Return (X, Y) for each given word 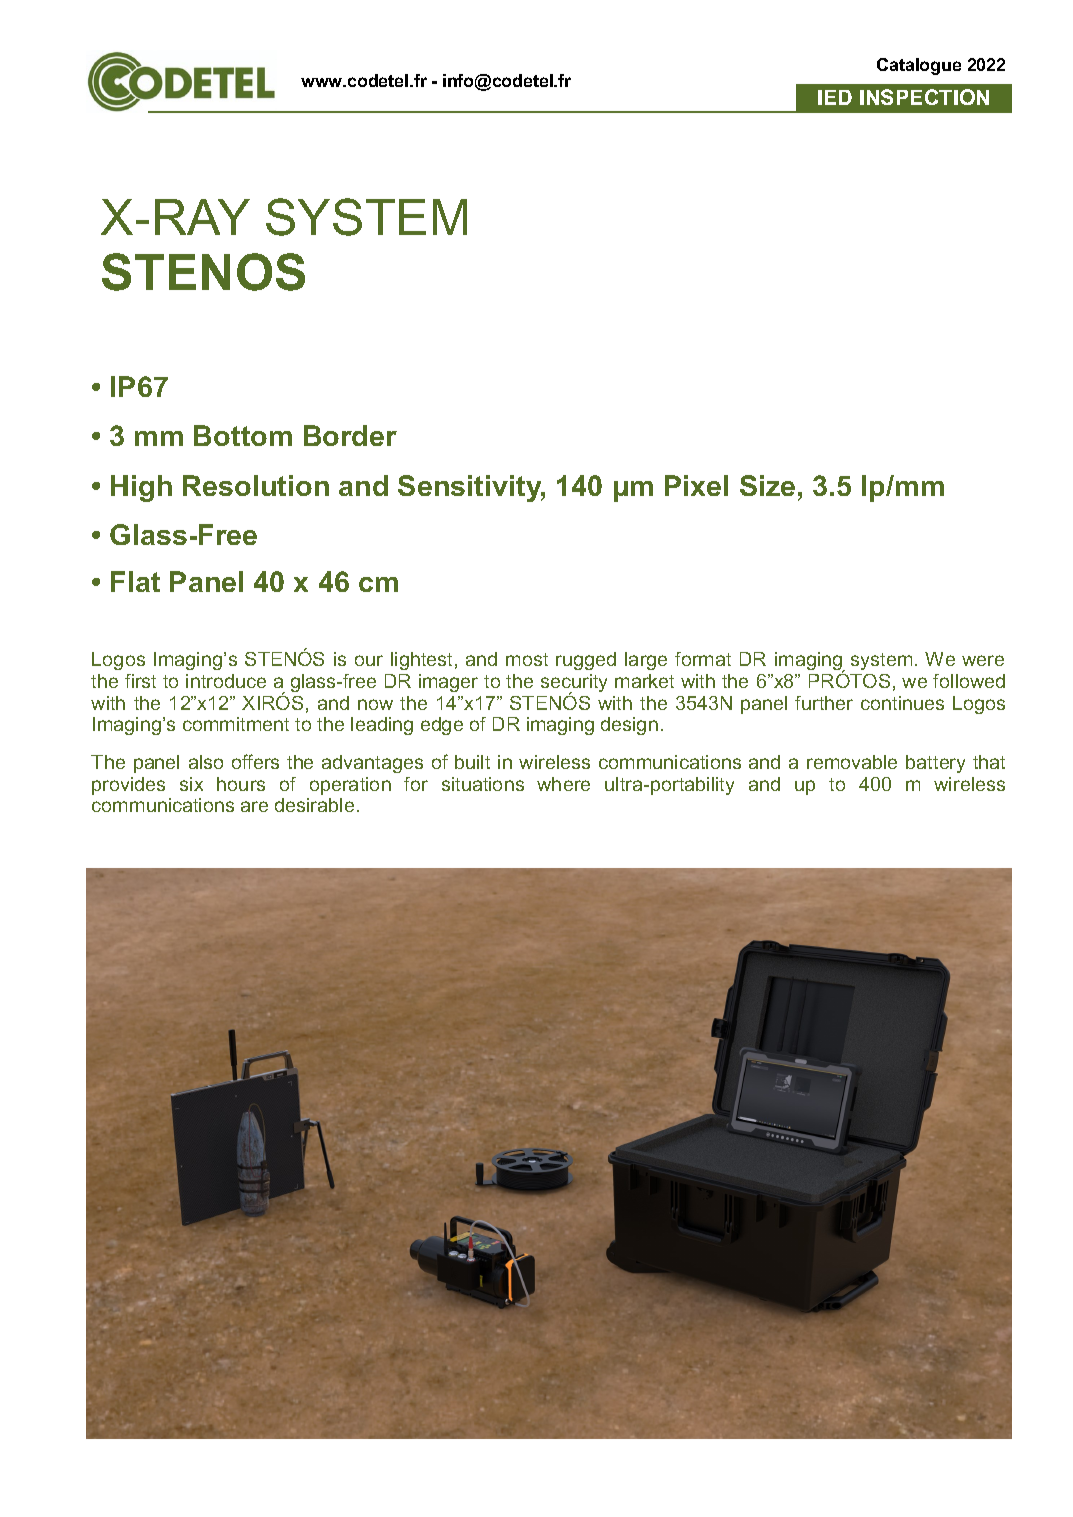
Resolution (256, 485)
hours (241, 784)
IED (835, 97)
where (563, 784)
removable (852, 762)
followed (969, 681)
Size (767, 485)
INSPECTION (924, 97)
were (983, 660)
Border (350, 435)
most (527, 659)
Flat (135, 581)
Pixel (696, 485)
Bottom (243, 435)
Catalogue (919, 66)
